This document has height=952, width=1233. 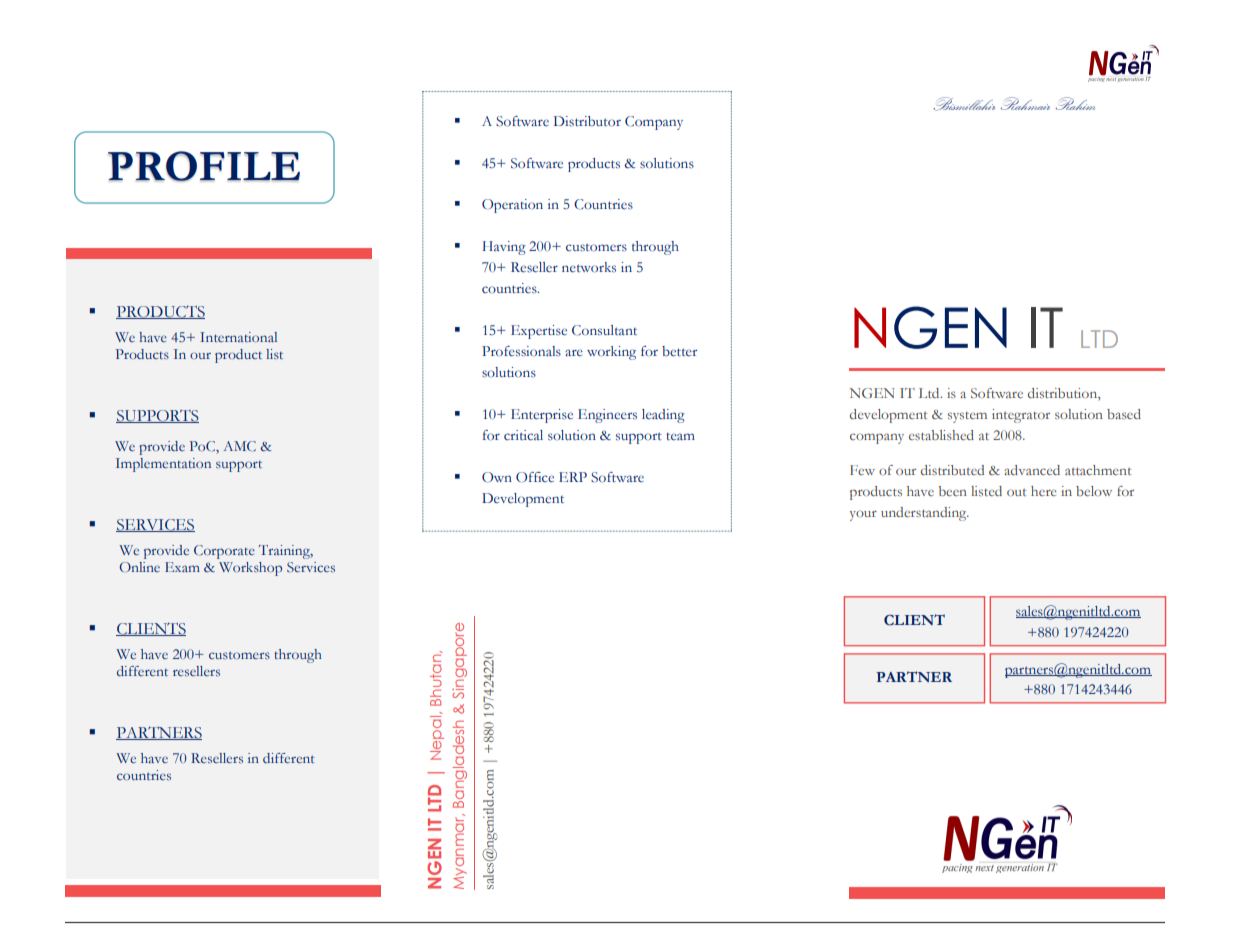 I want to click on Bismillahir, so click(x=964, y=104).
